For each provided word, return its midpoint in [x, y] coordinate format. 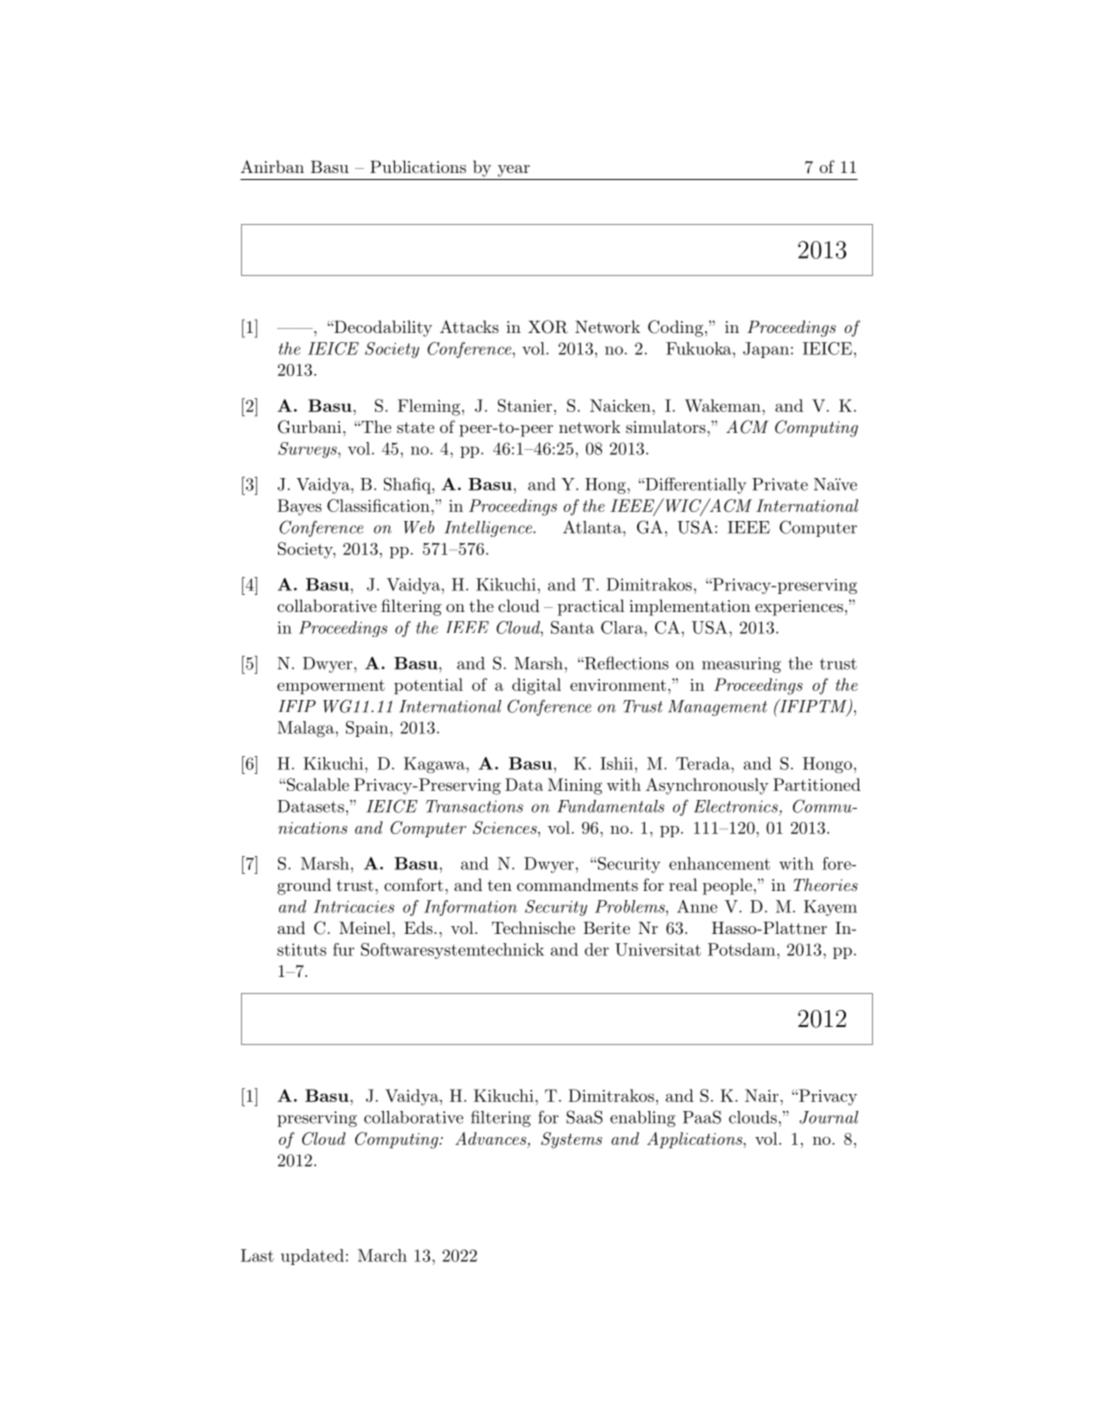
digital [536, 686]
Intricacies [353, 906]
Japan [766, 350]
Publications [418, 166]
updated [312, 1257]
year [514, 171]
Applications [695, 1140]
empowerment [331, 687]
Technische [533, 927]
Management [717, 708]
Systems [571, 1140]
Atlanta [593, 527]
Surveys [308, 450]
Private [780, 484]
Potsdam [741, 949]
